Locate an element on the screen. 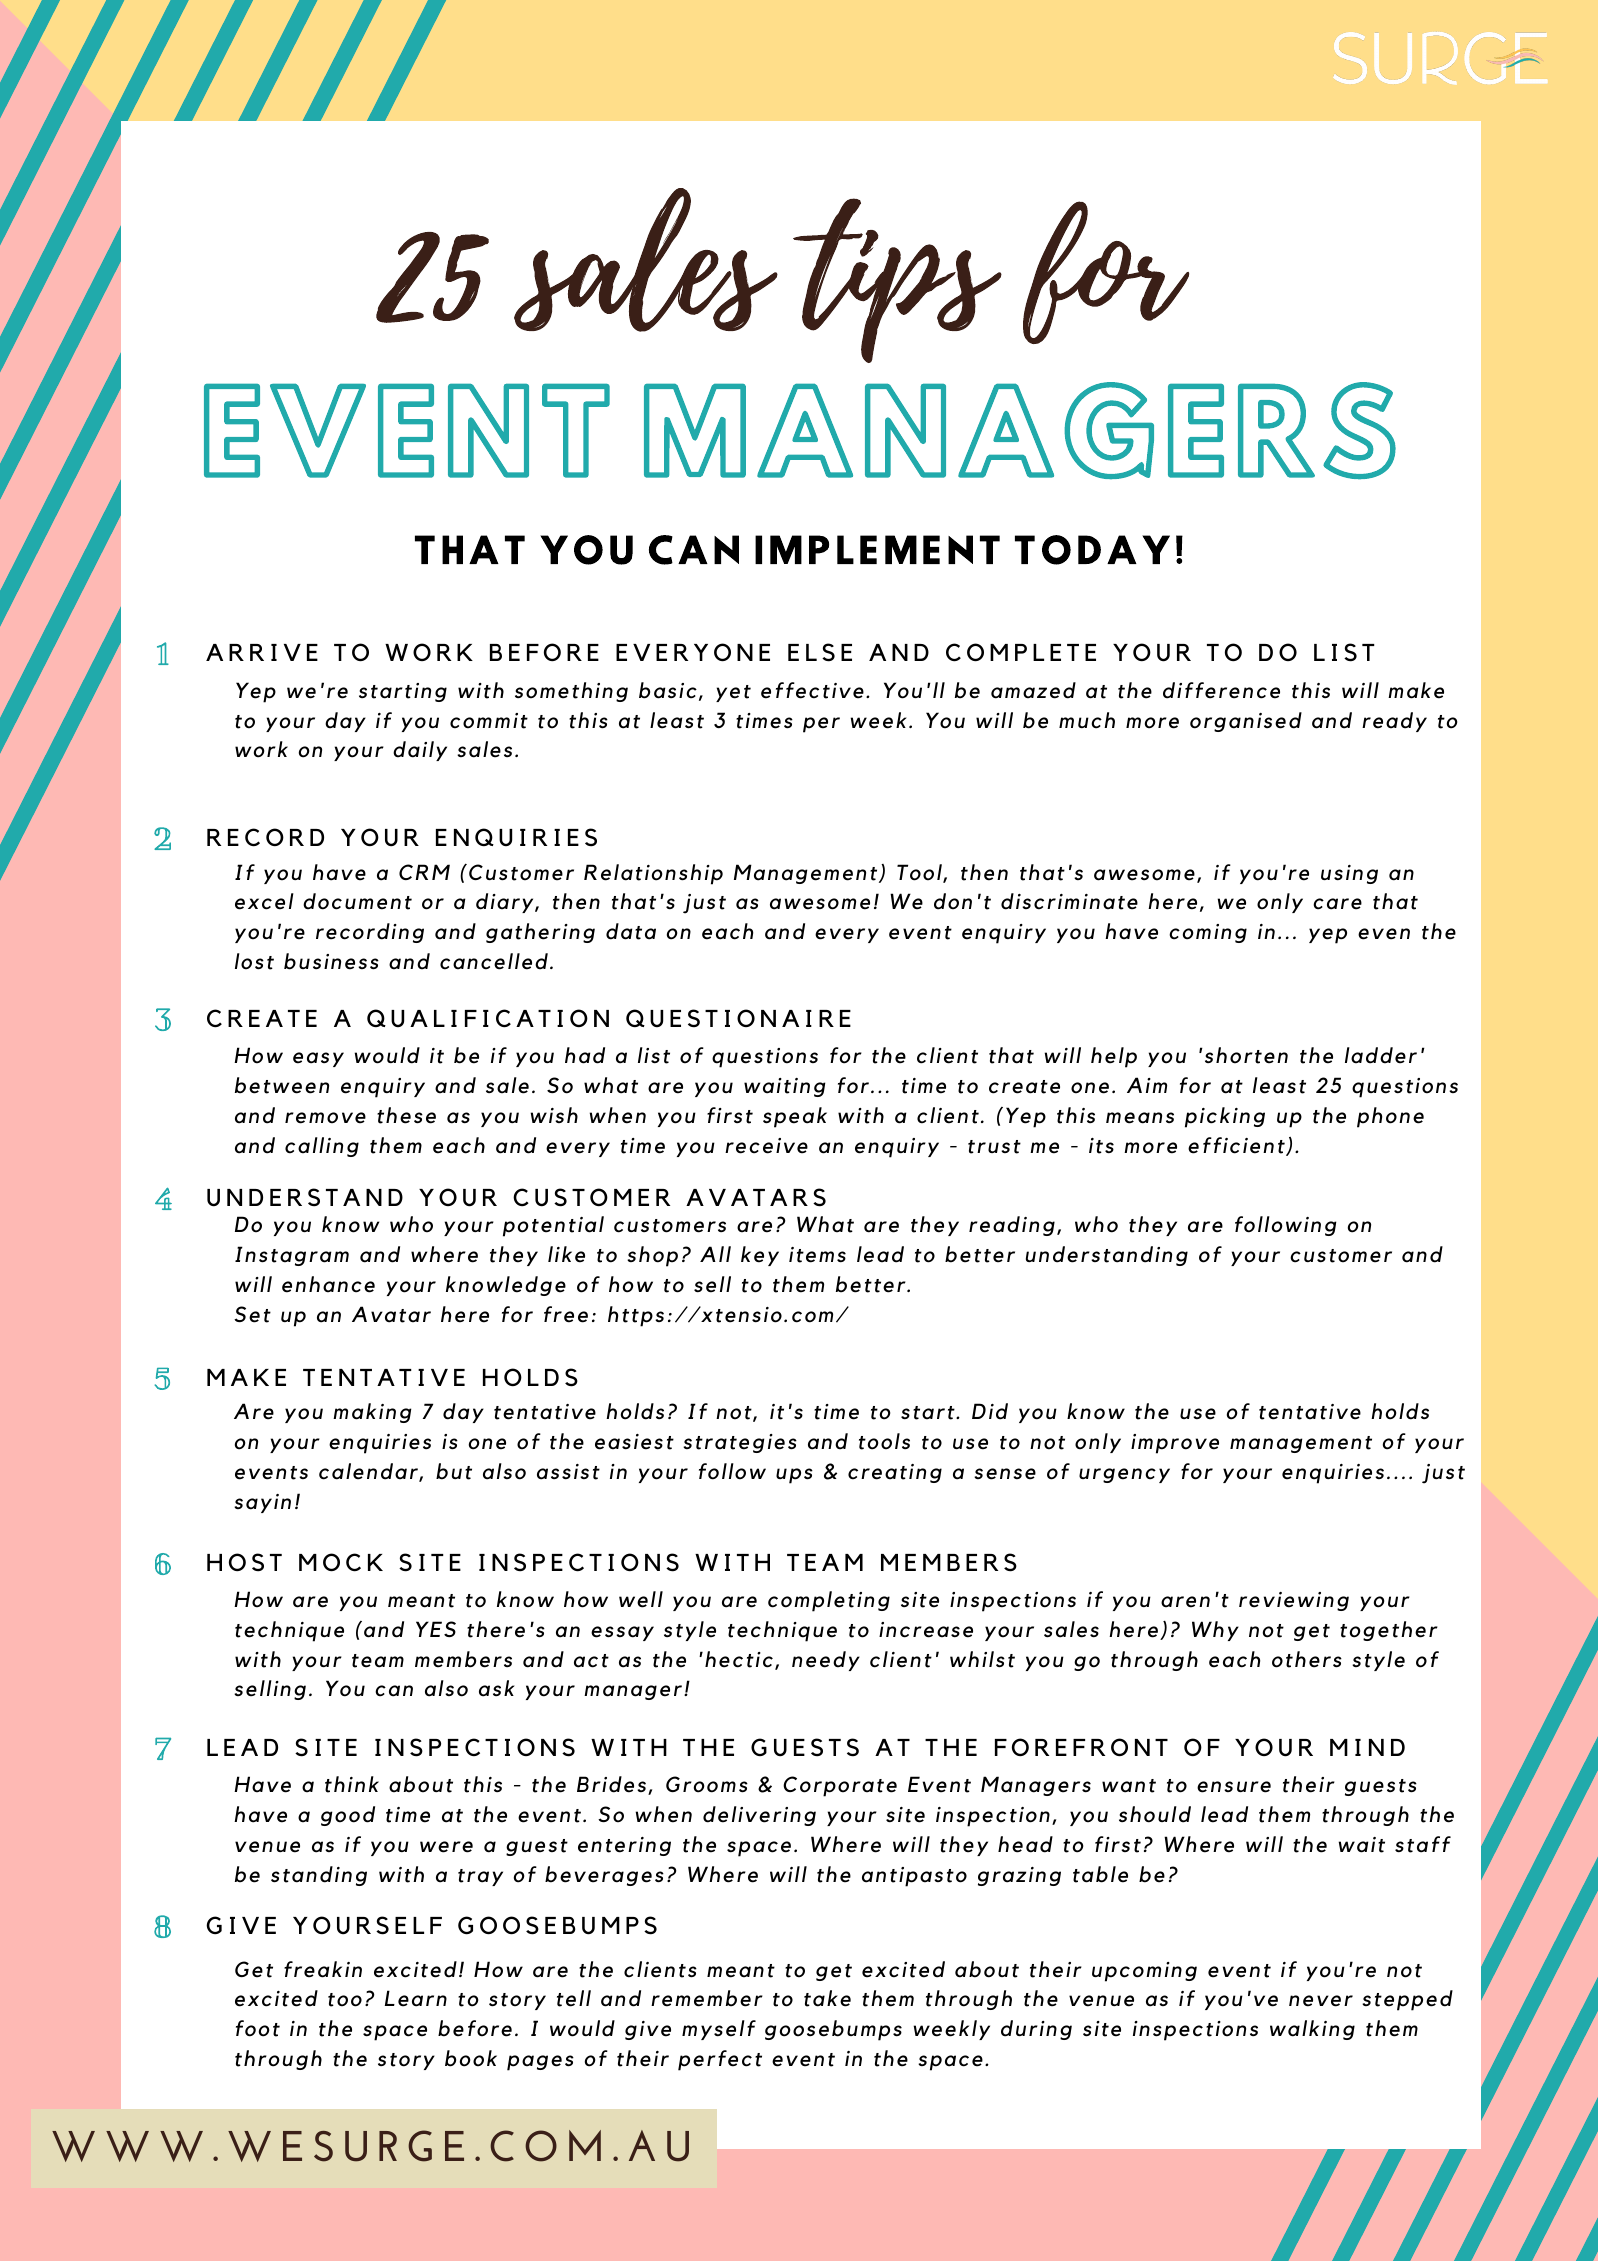 Image resolution: width=1598 pixels, height=2261 pixels. business is located at coordinates (331, 961).
